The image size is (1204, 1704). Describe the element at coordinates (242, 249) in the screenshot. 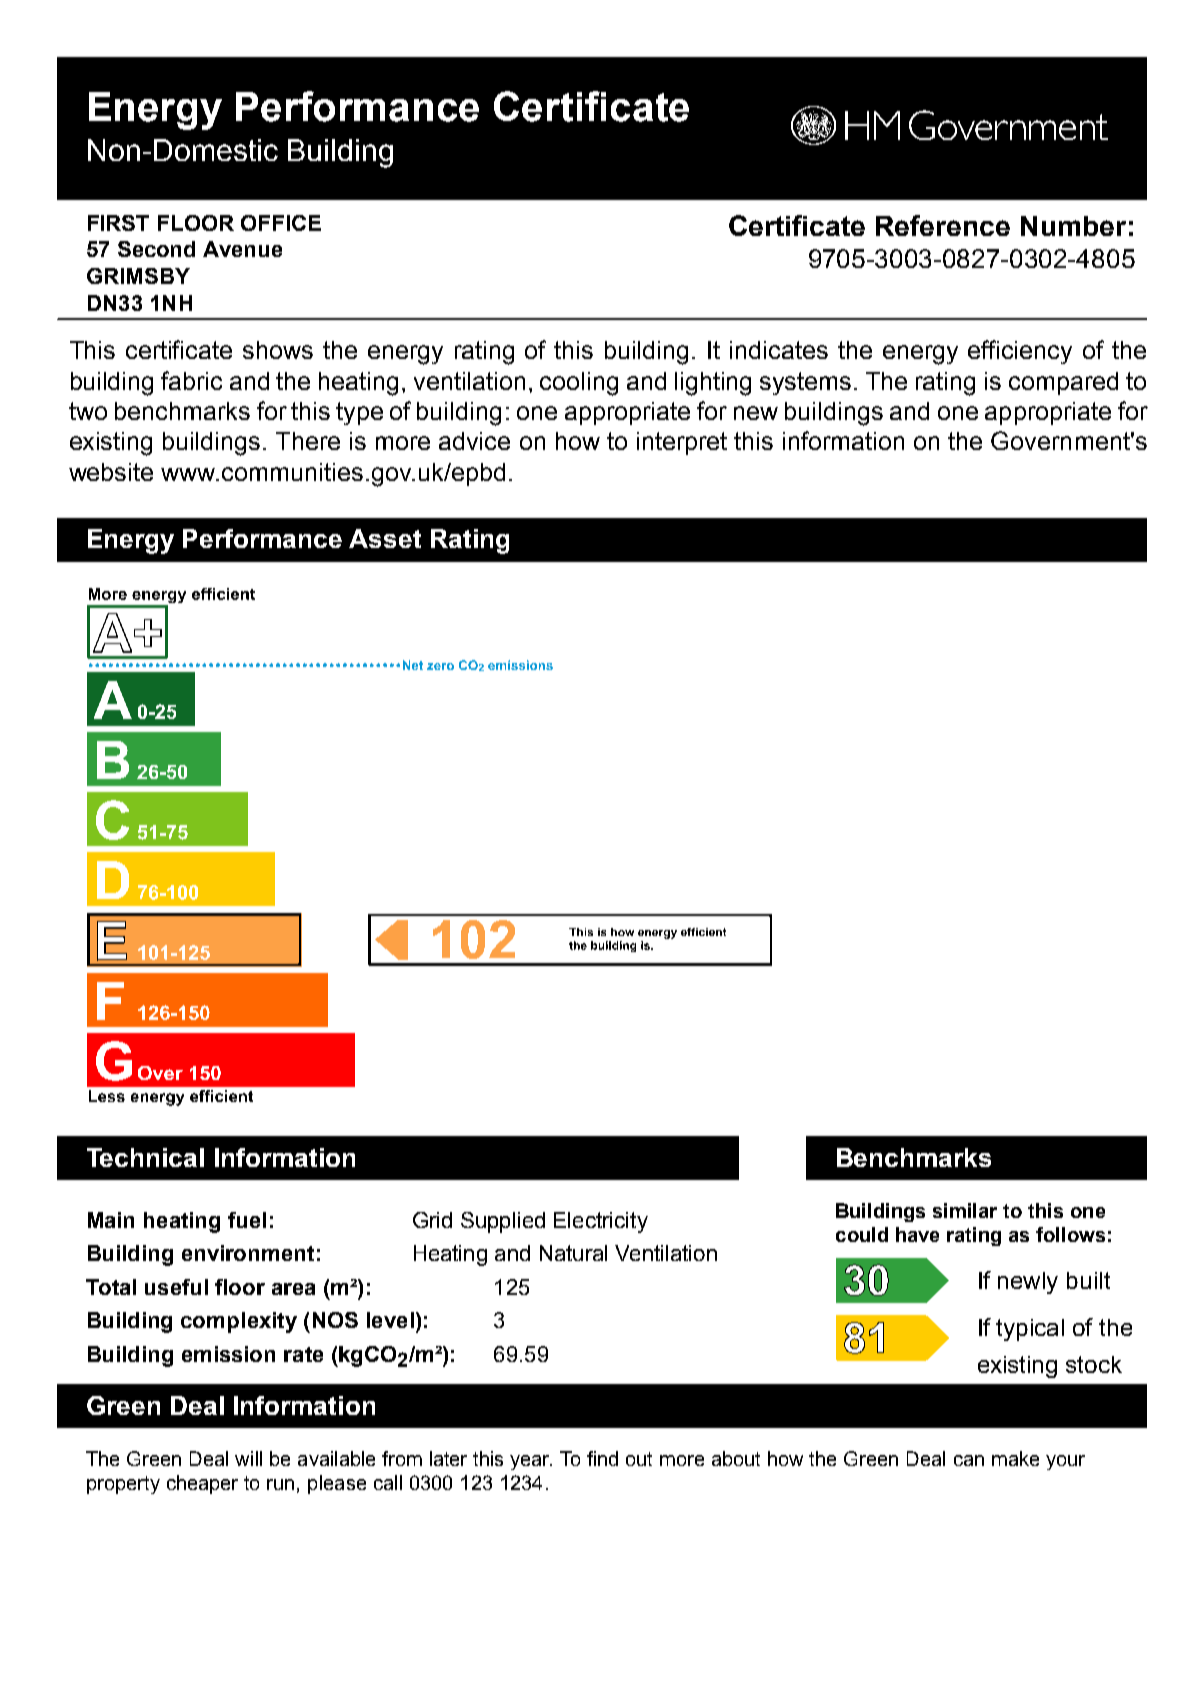

I see `Avenue` at that location.
